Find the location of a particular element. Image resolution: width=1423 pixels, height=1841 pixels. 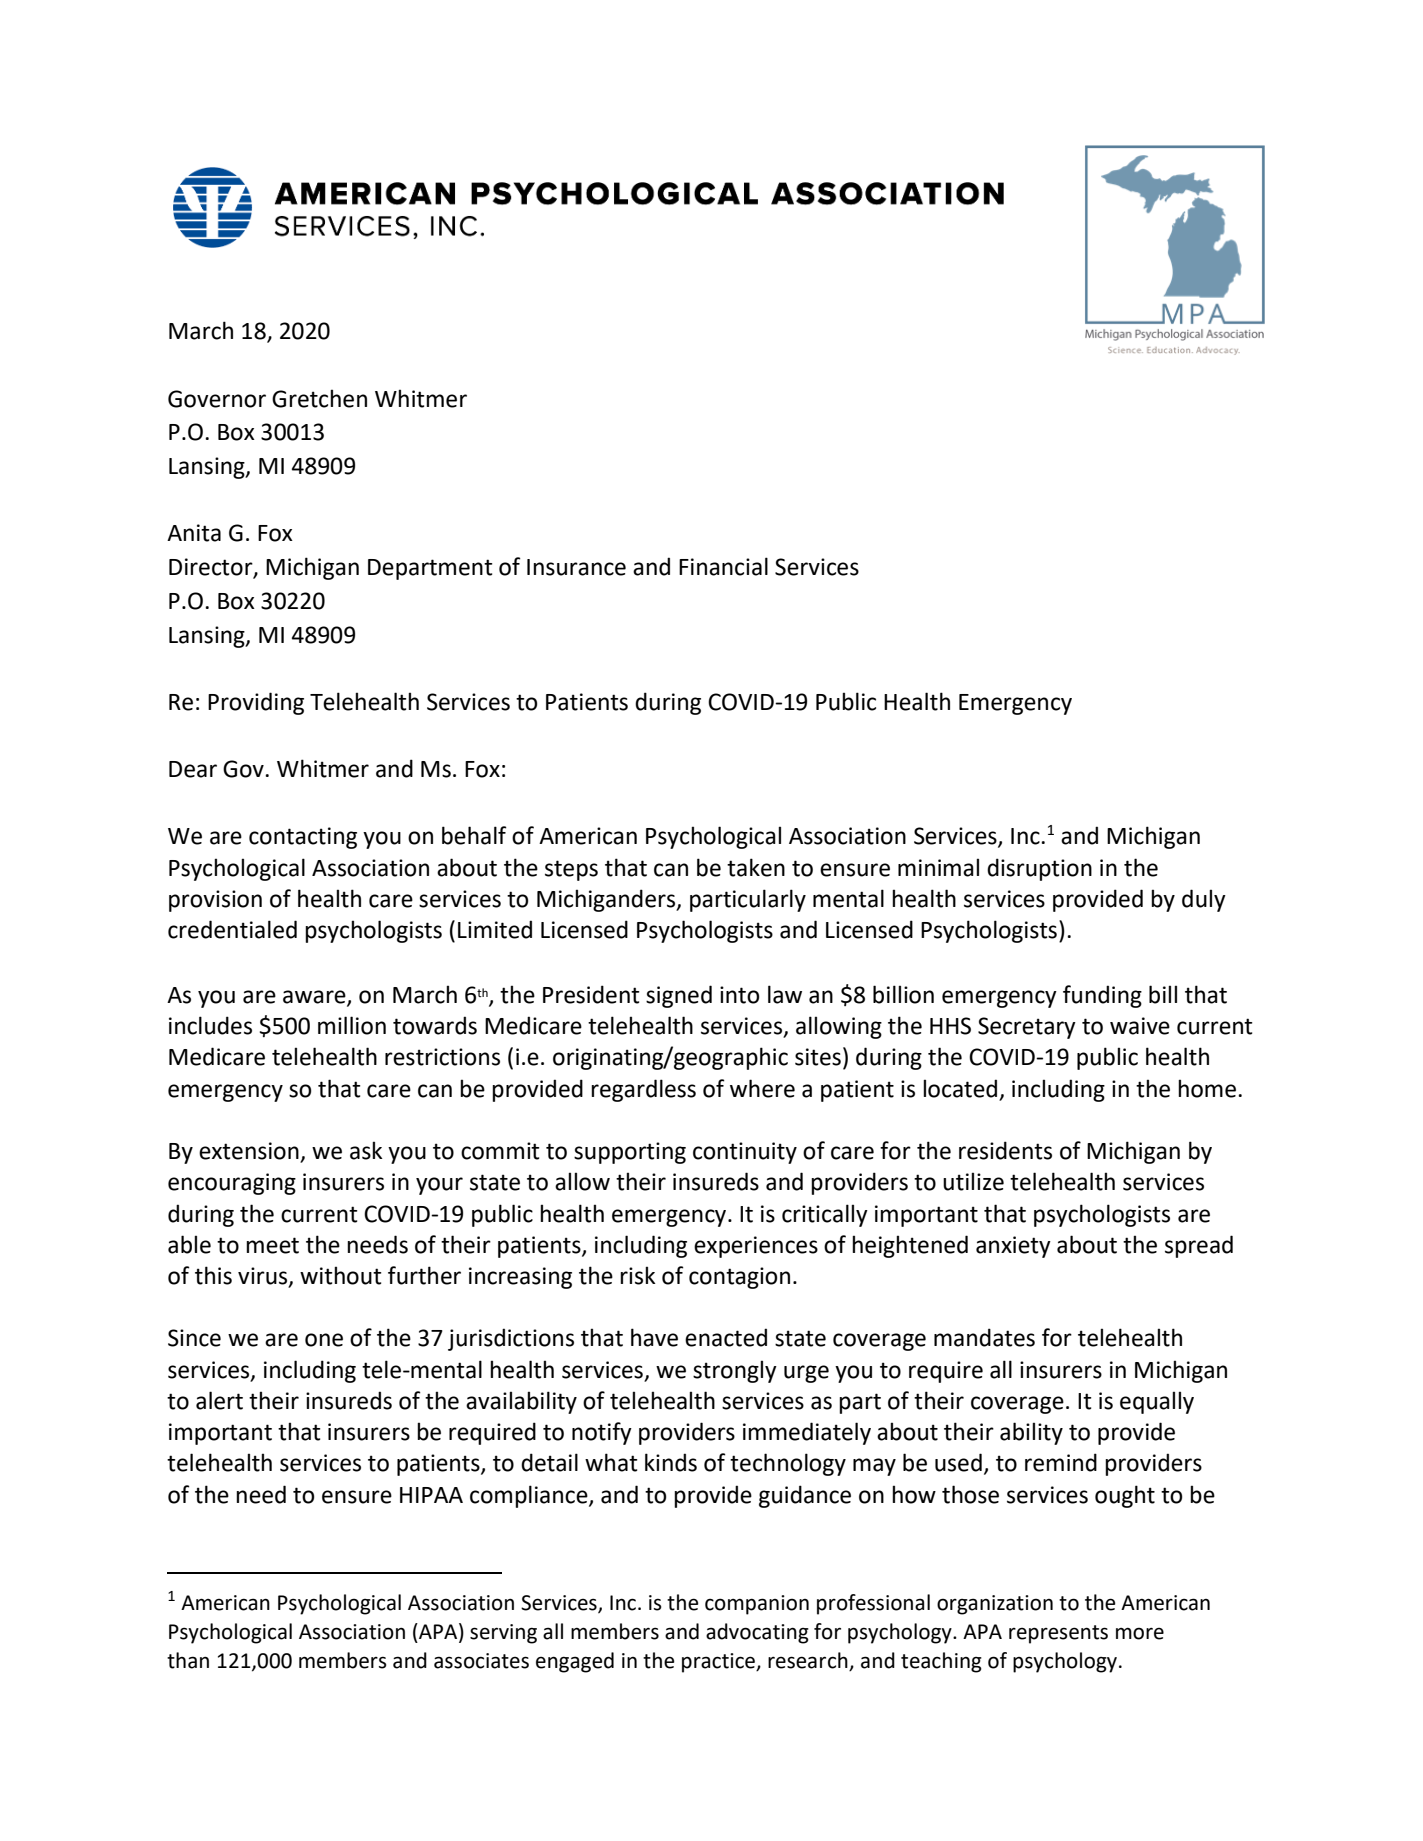

anxiety is located at coordinates (1013, 1247).
